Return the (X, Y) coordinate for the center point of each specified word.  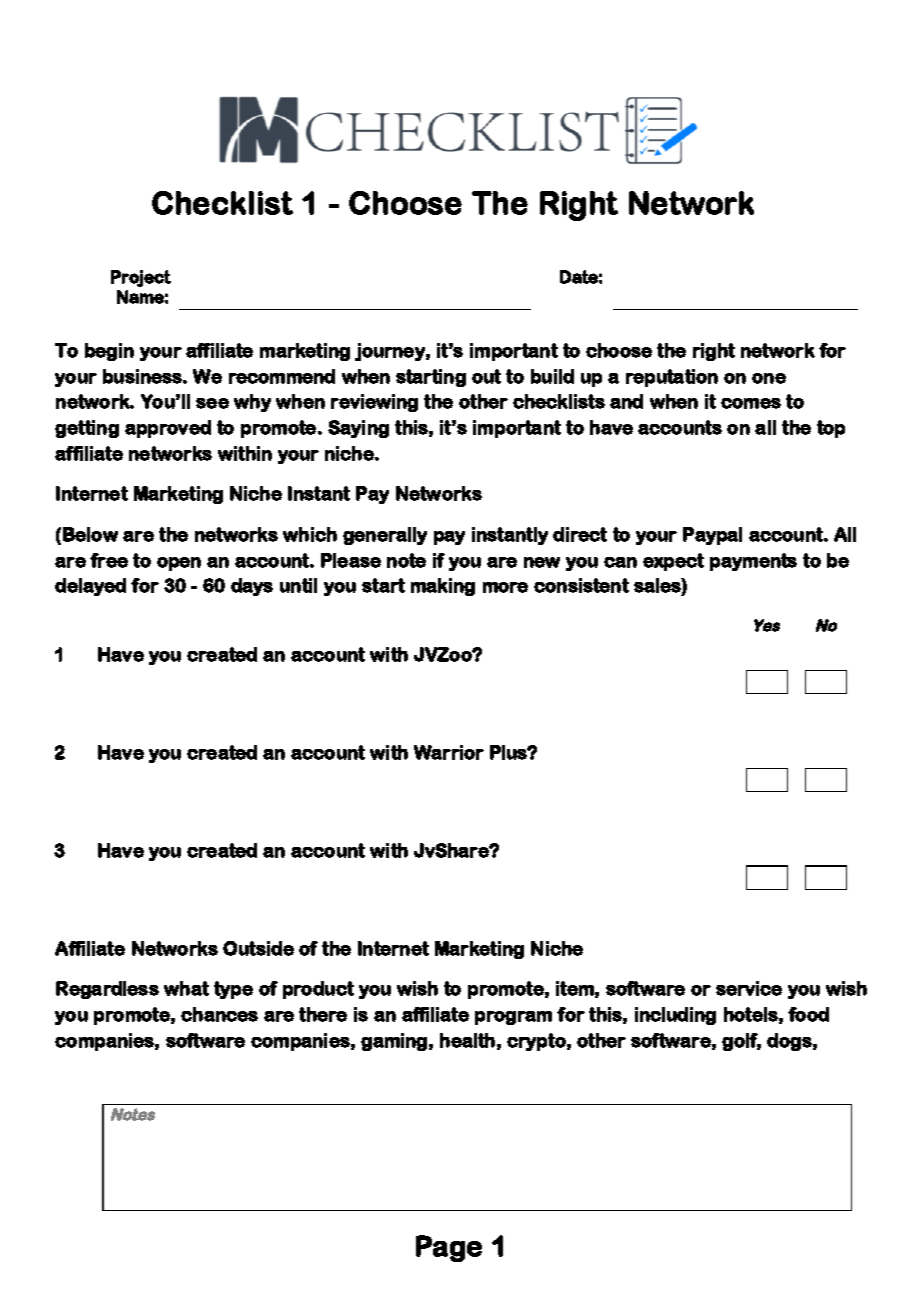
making (443, 587)
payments (753, 562)
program (513, 1018)
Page (449, 1248)
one (769, 378)
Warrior (449, 752)
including (675, 1016)
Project (141, 278)
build (552, 376)
